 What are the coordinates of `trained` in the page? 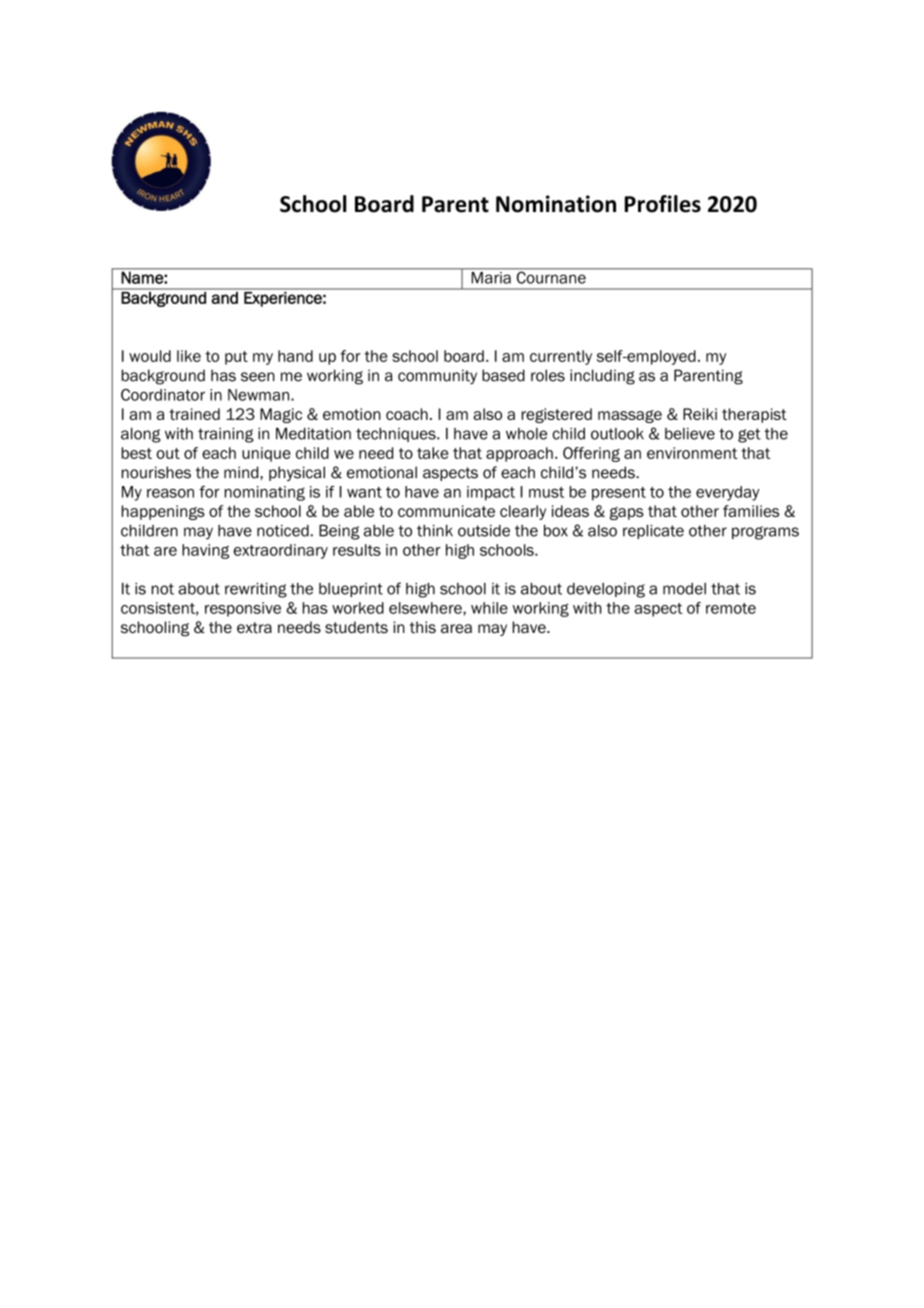 It's located at (194, 414).
